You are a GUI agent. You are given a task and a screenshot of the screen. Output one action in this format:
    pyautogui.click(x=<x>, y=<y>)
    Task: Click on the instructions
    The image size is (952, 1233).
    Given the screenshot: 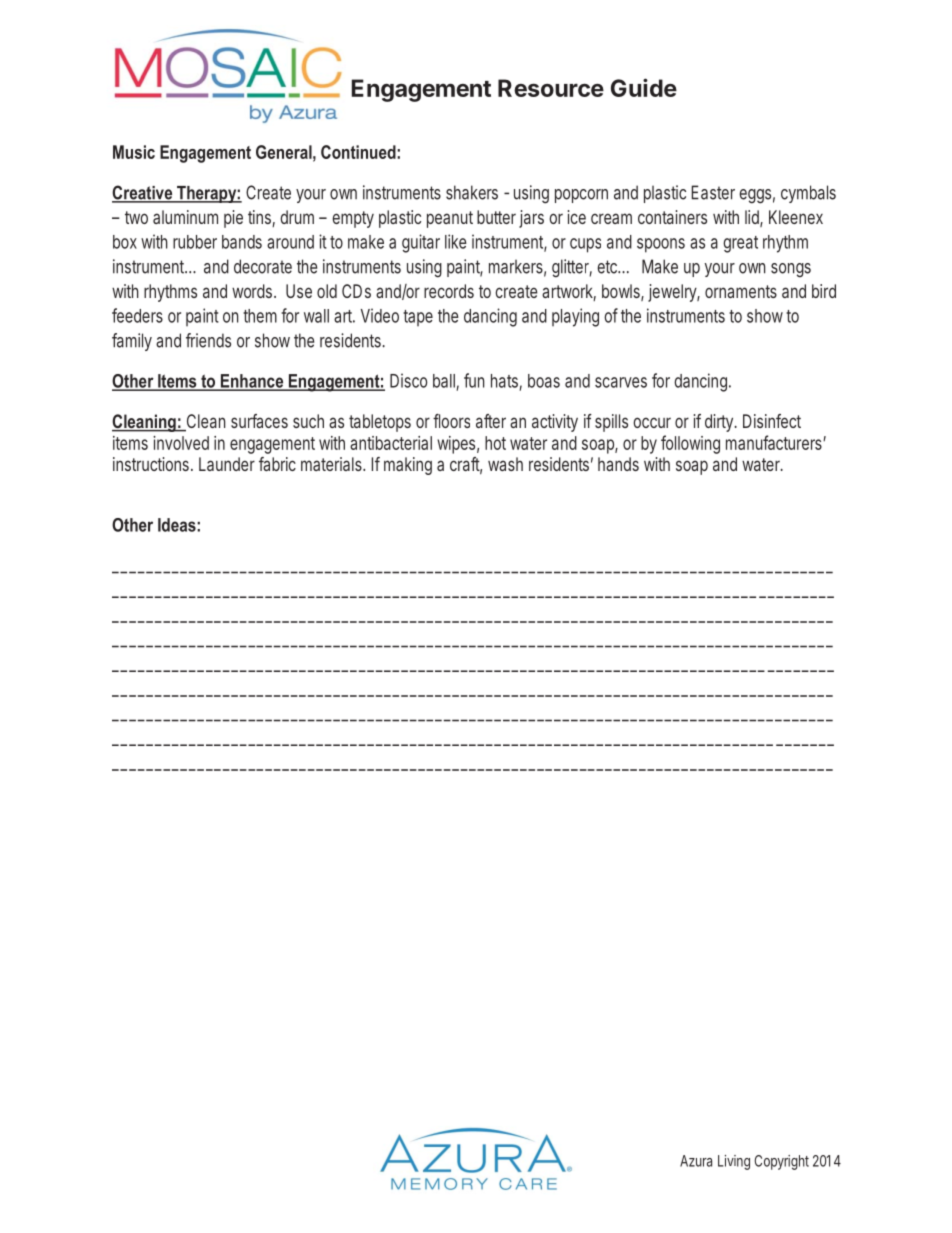 What is the action you would take?
    pyautogui.click(x=151, y=464)
